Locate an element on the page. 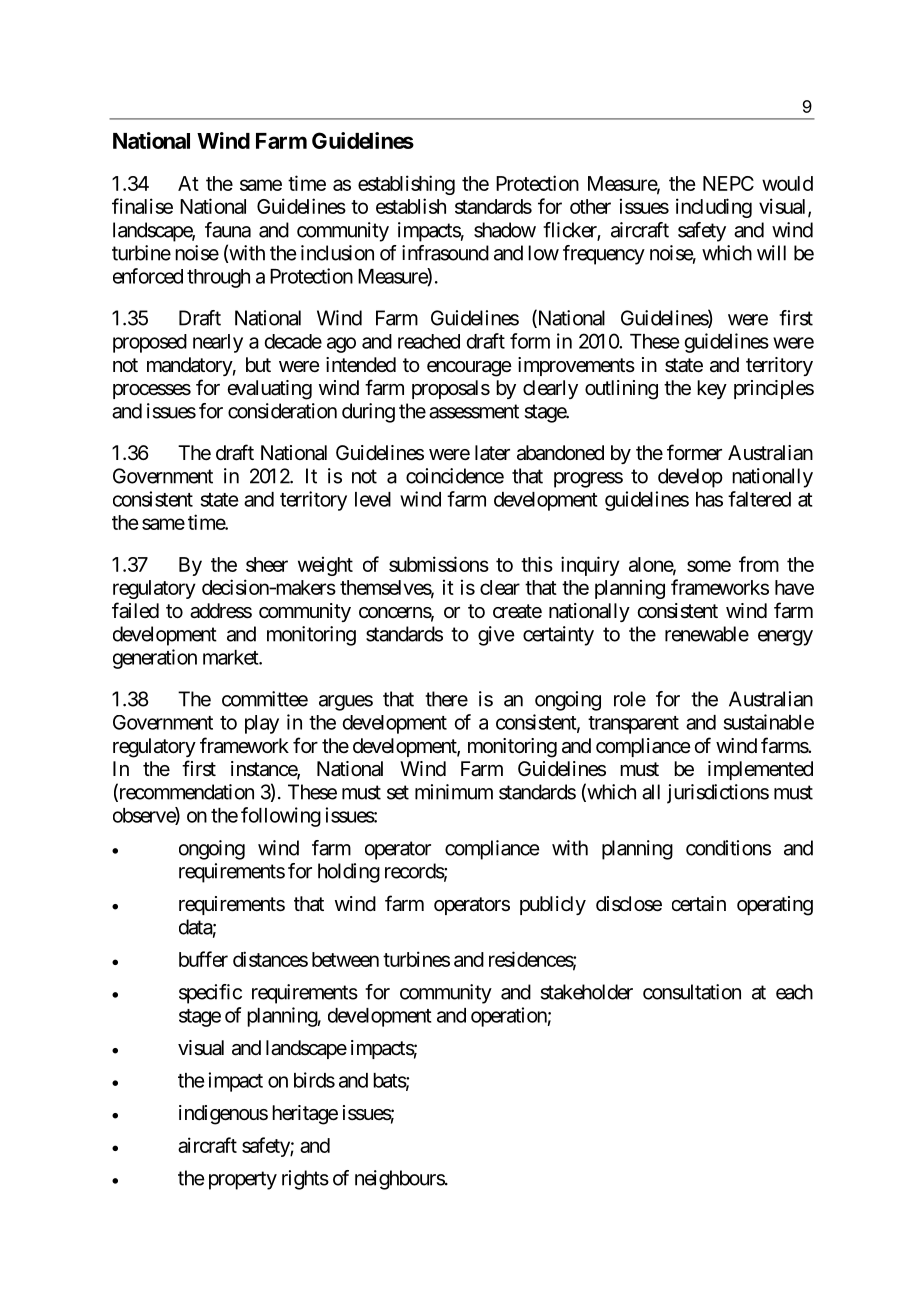 This page has height=1308, width=924. buffer is located at coordinates (203, 959).
